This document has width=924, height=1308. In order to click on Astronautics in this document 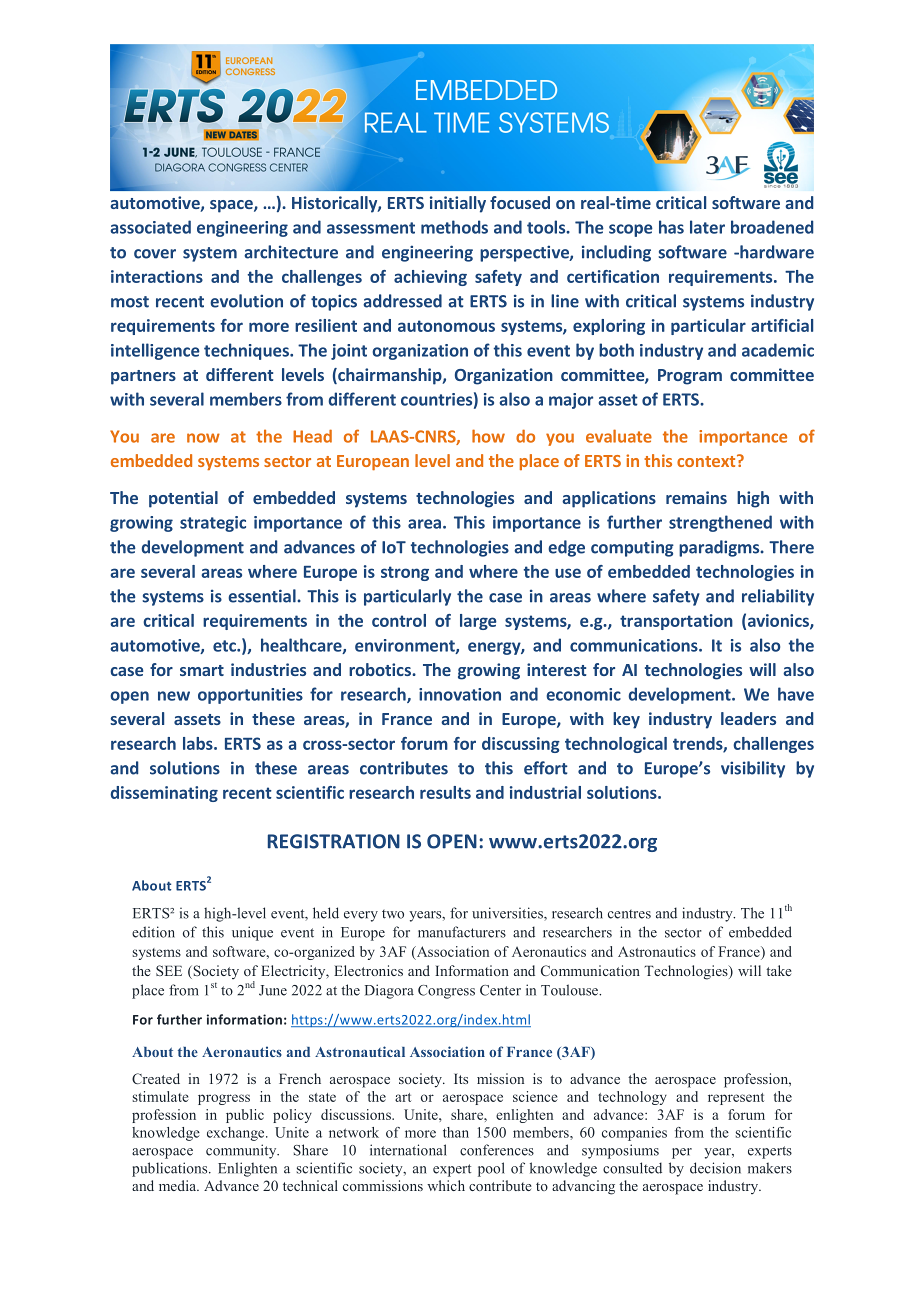, I will do `click(657, 951)`.
